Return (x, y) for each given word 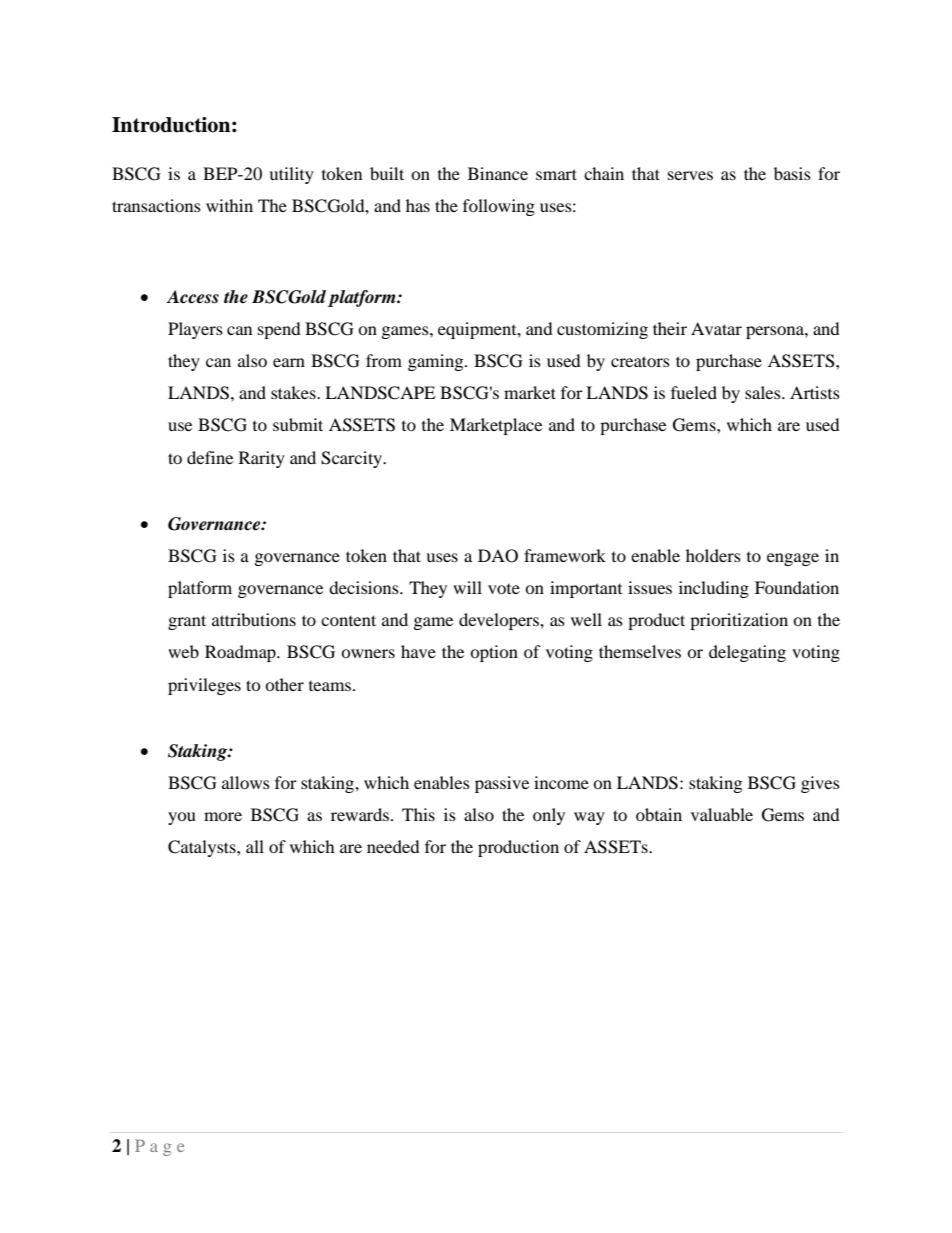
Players (195, 330)
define (210, 457)
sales (764, 392)
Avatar (716, 328)
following (499, 207)
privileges (204, 686)
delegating (747, 653)
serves (690, 175)
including (714, 589)
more (223, 816)
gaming (437, 362)
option (494, 653)
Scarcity (353, 459)
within (229, 205)
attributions (254, 619)
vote (504, 589)
